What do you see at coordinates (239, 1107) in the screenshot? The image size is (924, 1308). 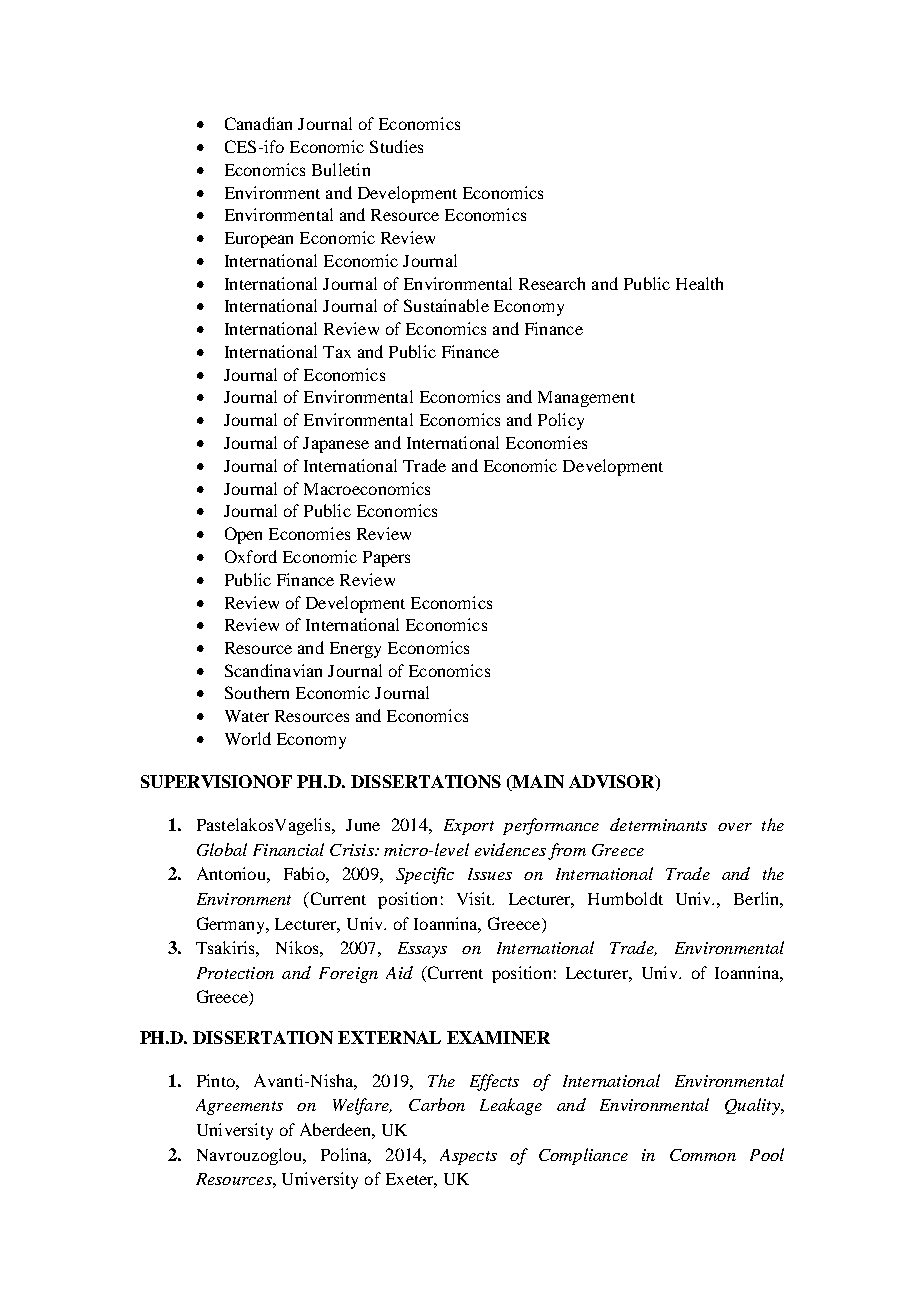 I see `Agreements` at bounding box center [239, 1107].
